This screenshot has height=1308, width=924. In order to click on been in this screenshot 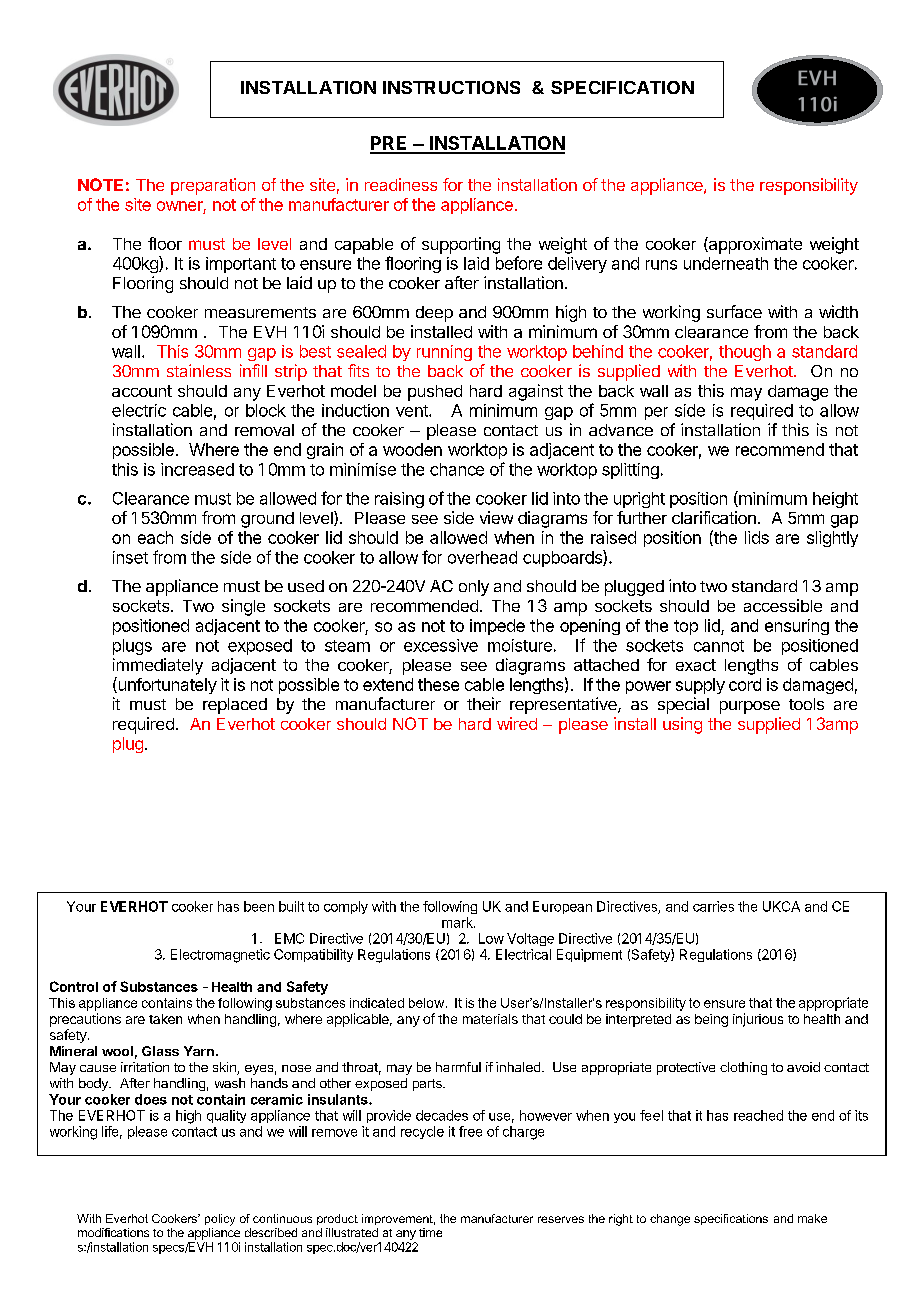, I will do `click(259, 906)`.
